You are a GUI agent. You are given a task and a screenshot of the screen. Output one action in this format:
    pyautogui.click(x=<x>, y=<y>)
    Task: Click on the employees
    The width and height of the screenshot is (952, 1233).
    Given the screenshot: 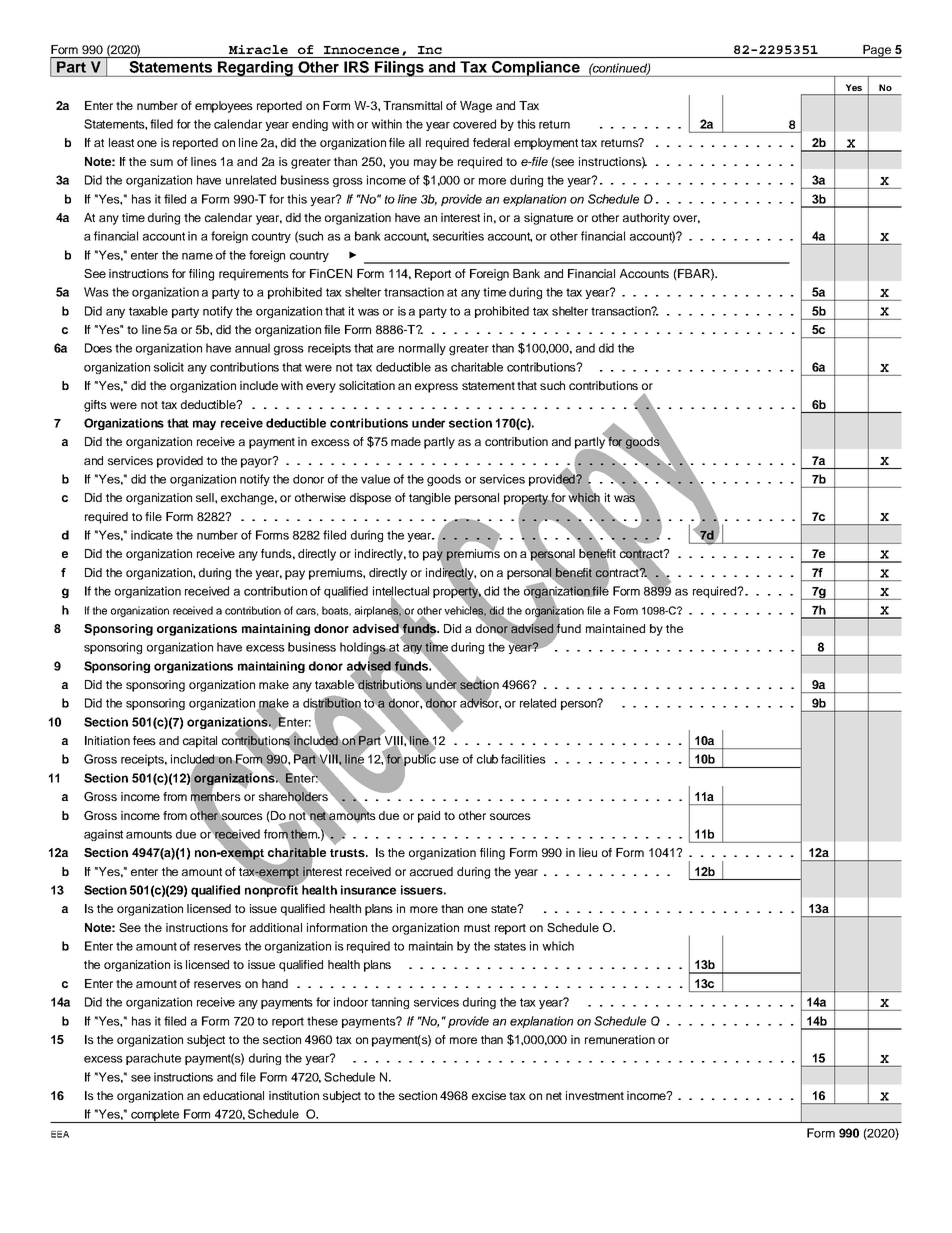 What is the action you would take?
    pyautogui.click(x=224, y=107)
